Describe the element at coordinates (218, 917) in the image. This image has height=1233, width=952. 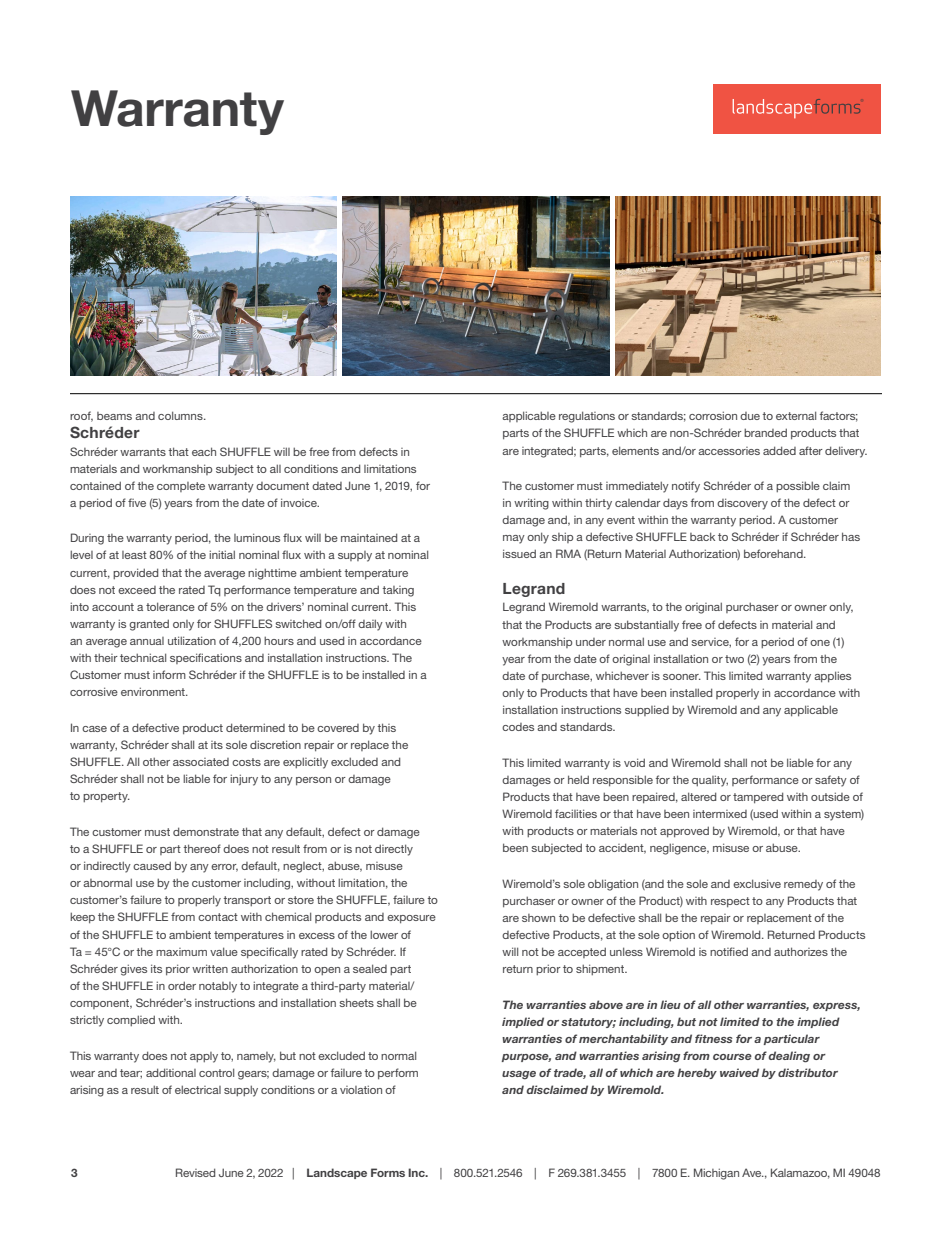
I see `contact` at that location.
